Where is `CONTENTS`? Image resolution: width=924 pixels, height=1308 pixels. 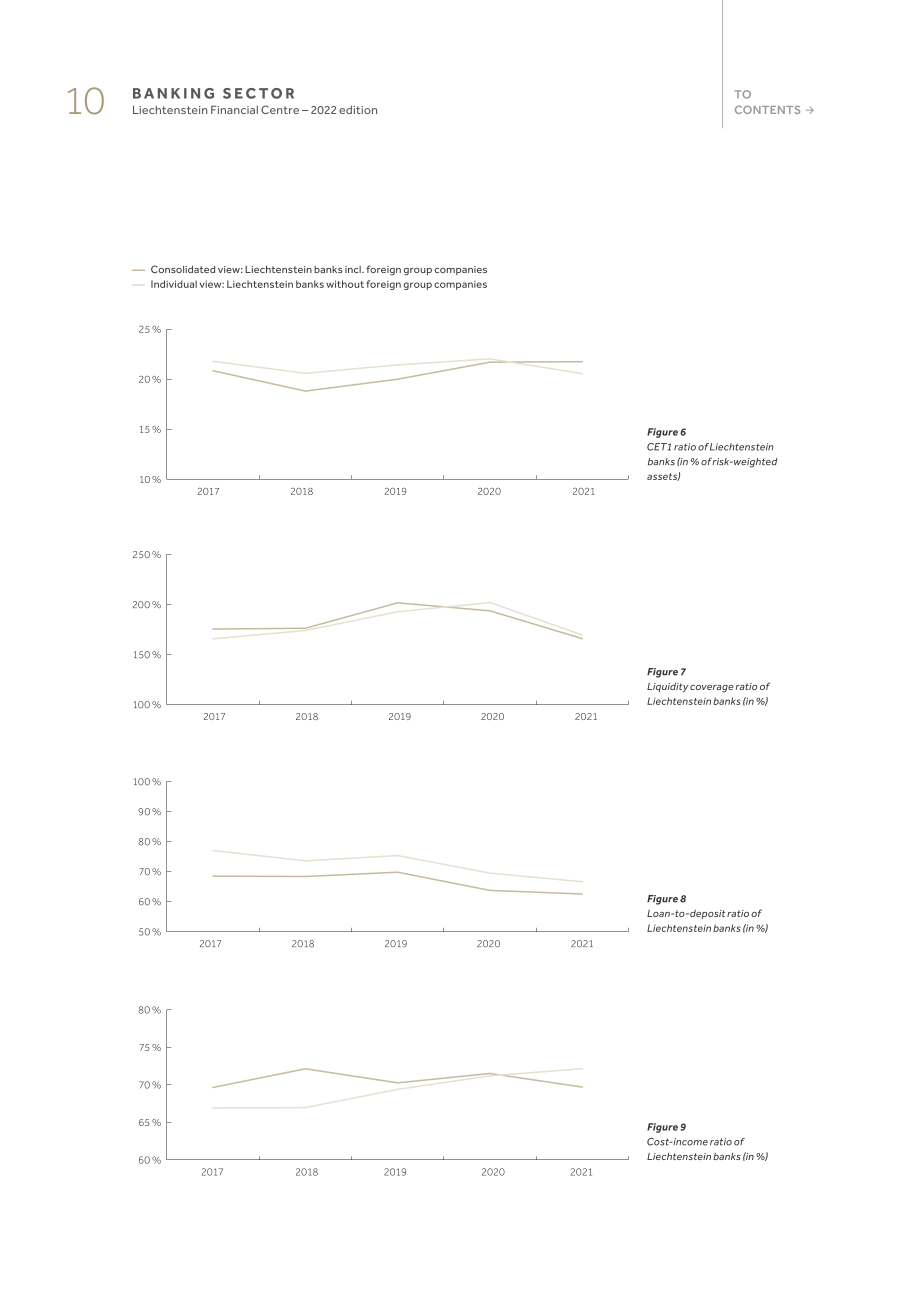
CONTENTS is located at coordinates (767, 109).
